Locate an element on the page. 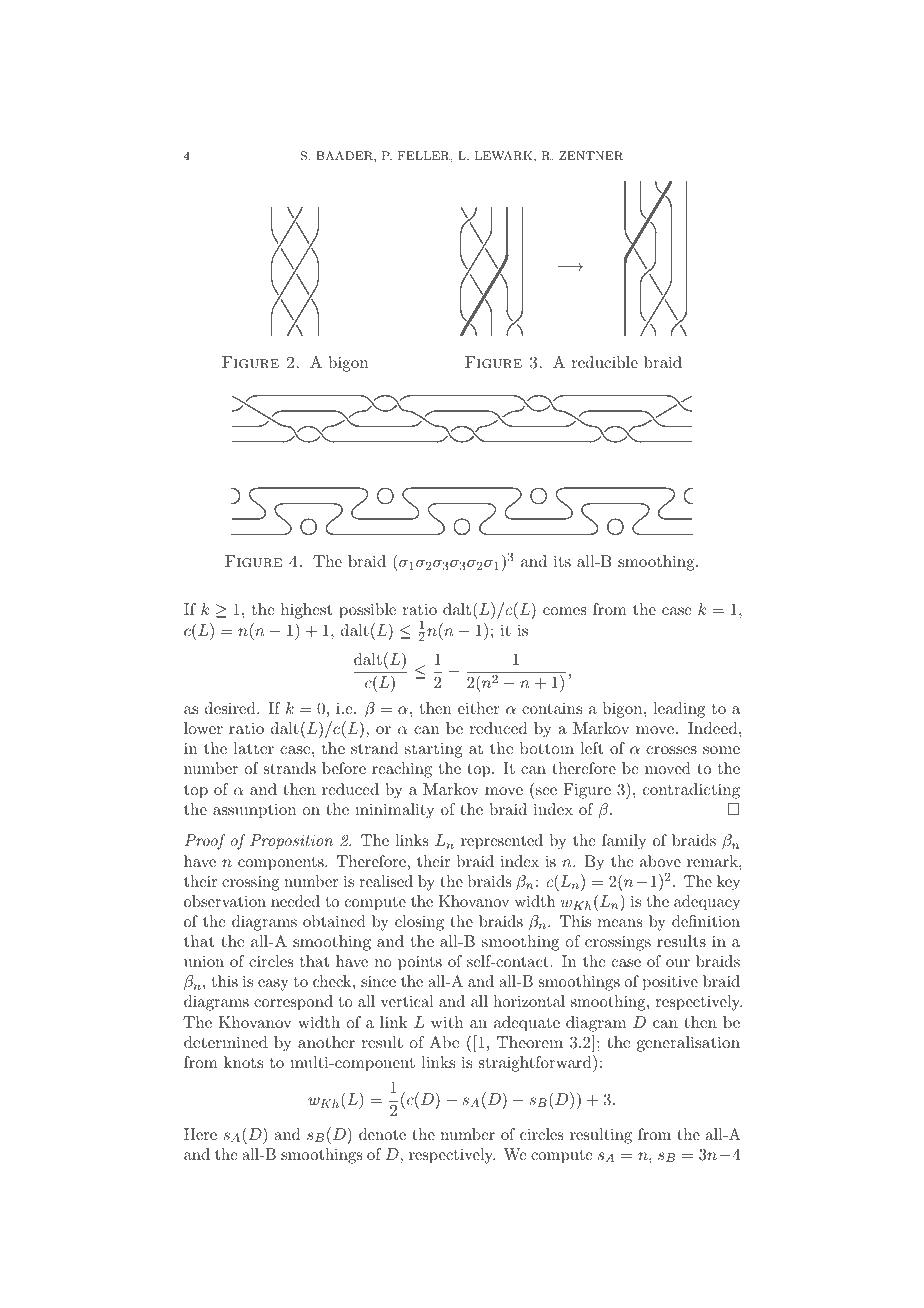  crosses is located at coordinates (671, 750).
